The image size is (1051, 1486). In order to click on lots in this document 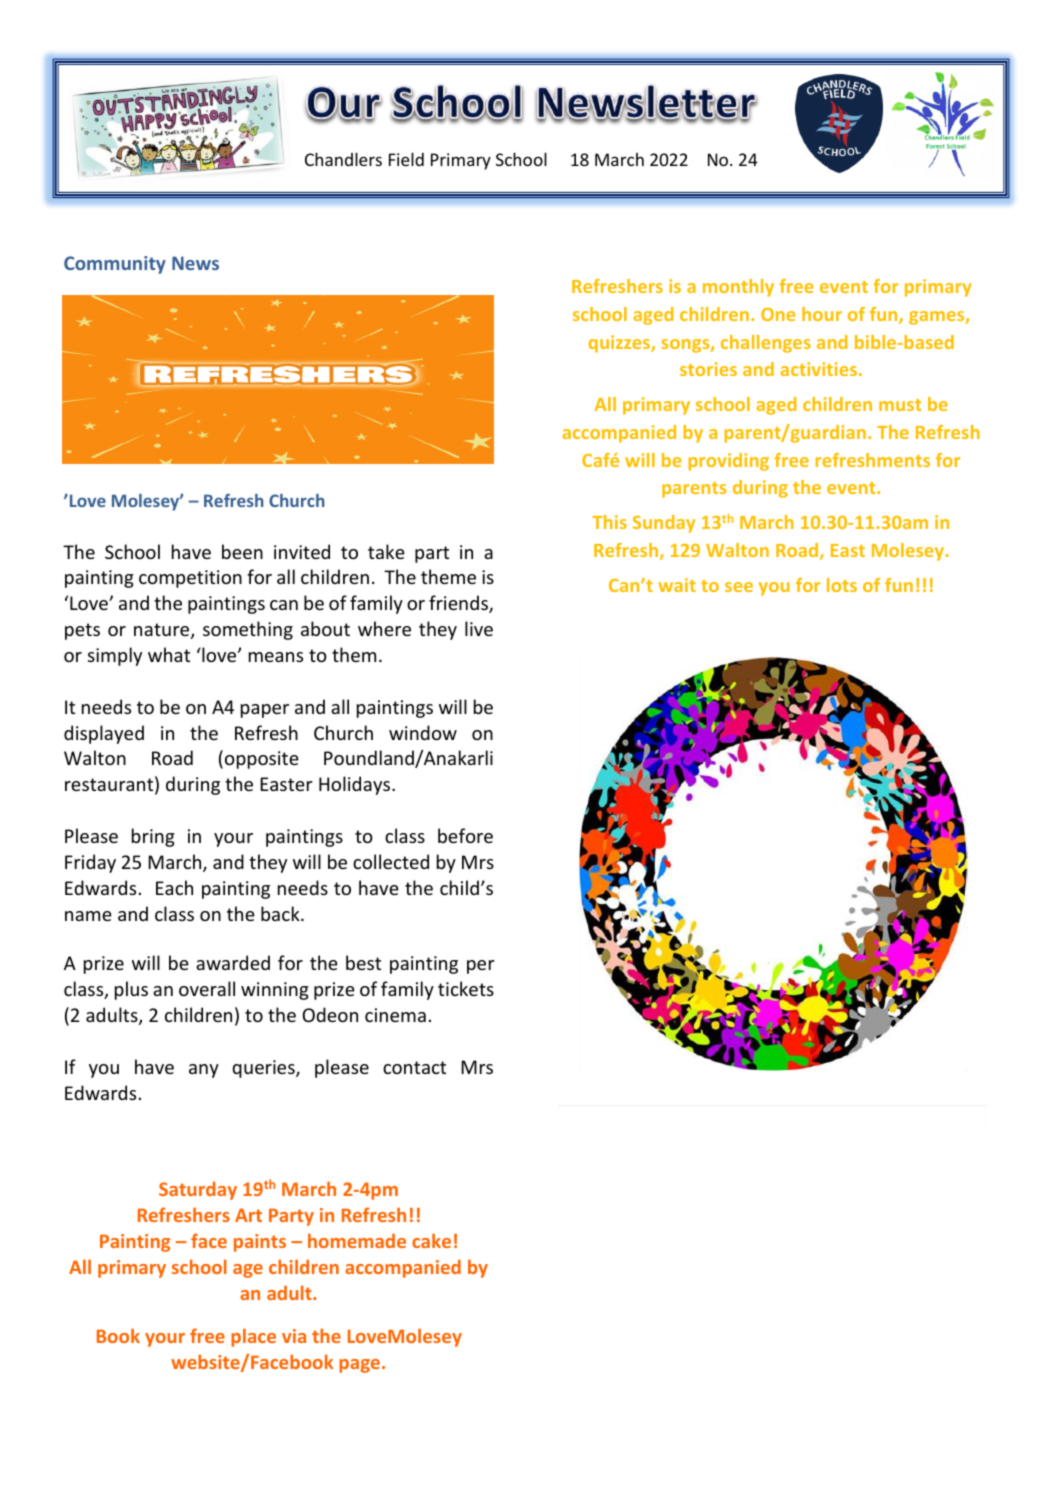, I will do `click(842, 585)`.
